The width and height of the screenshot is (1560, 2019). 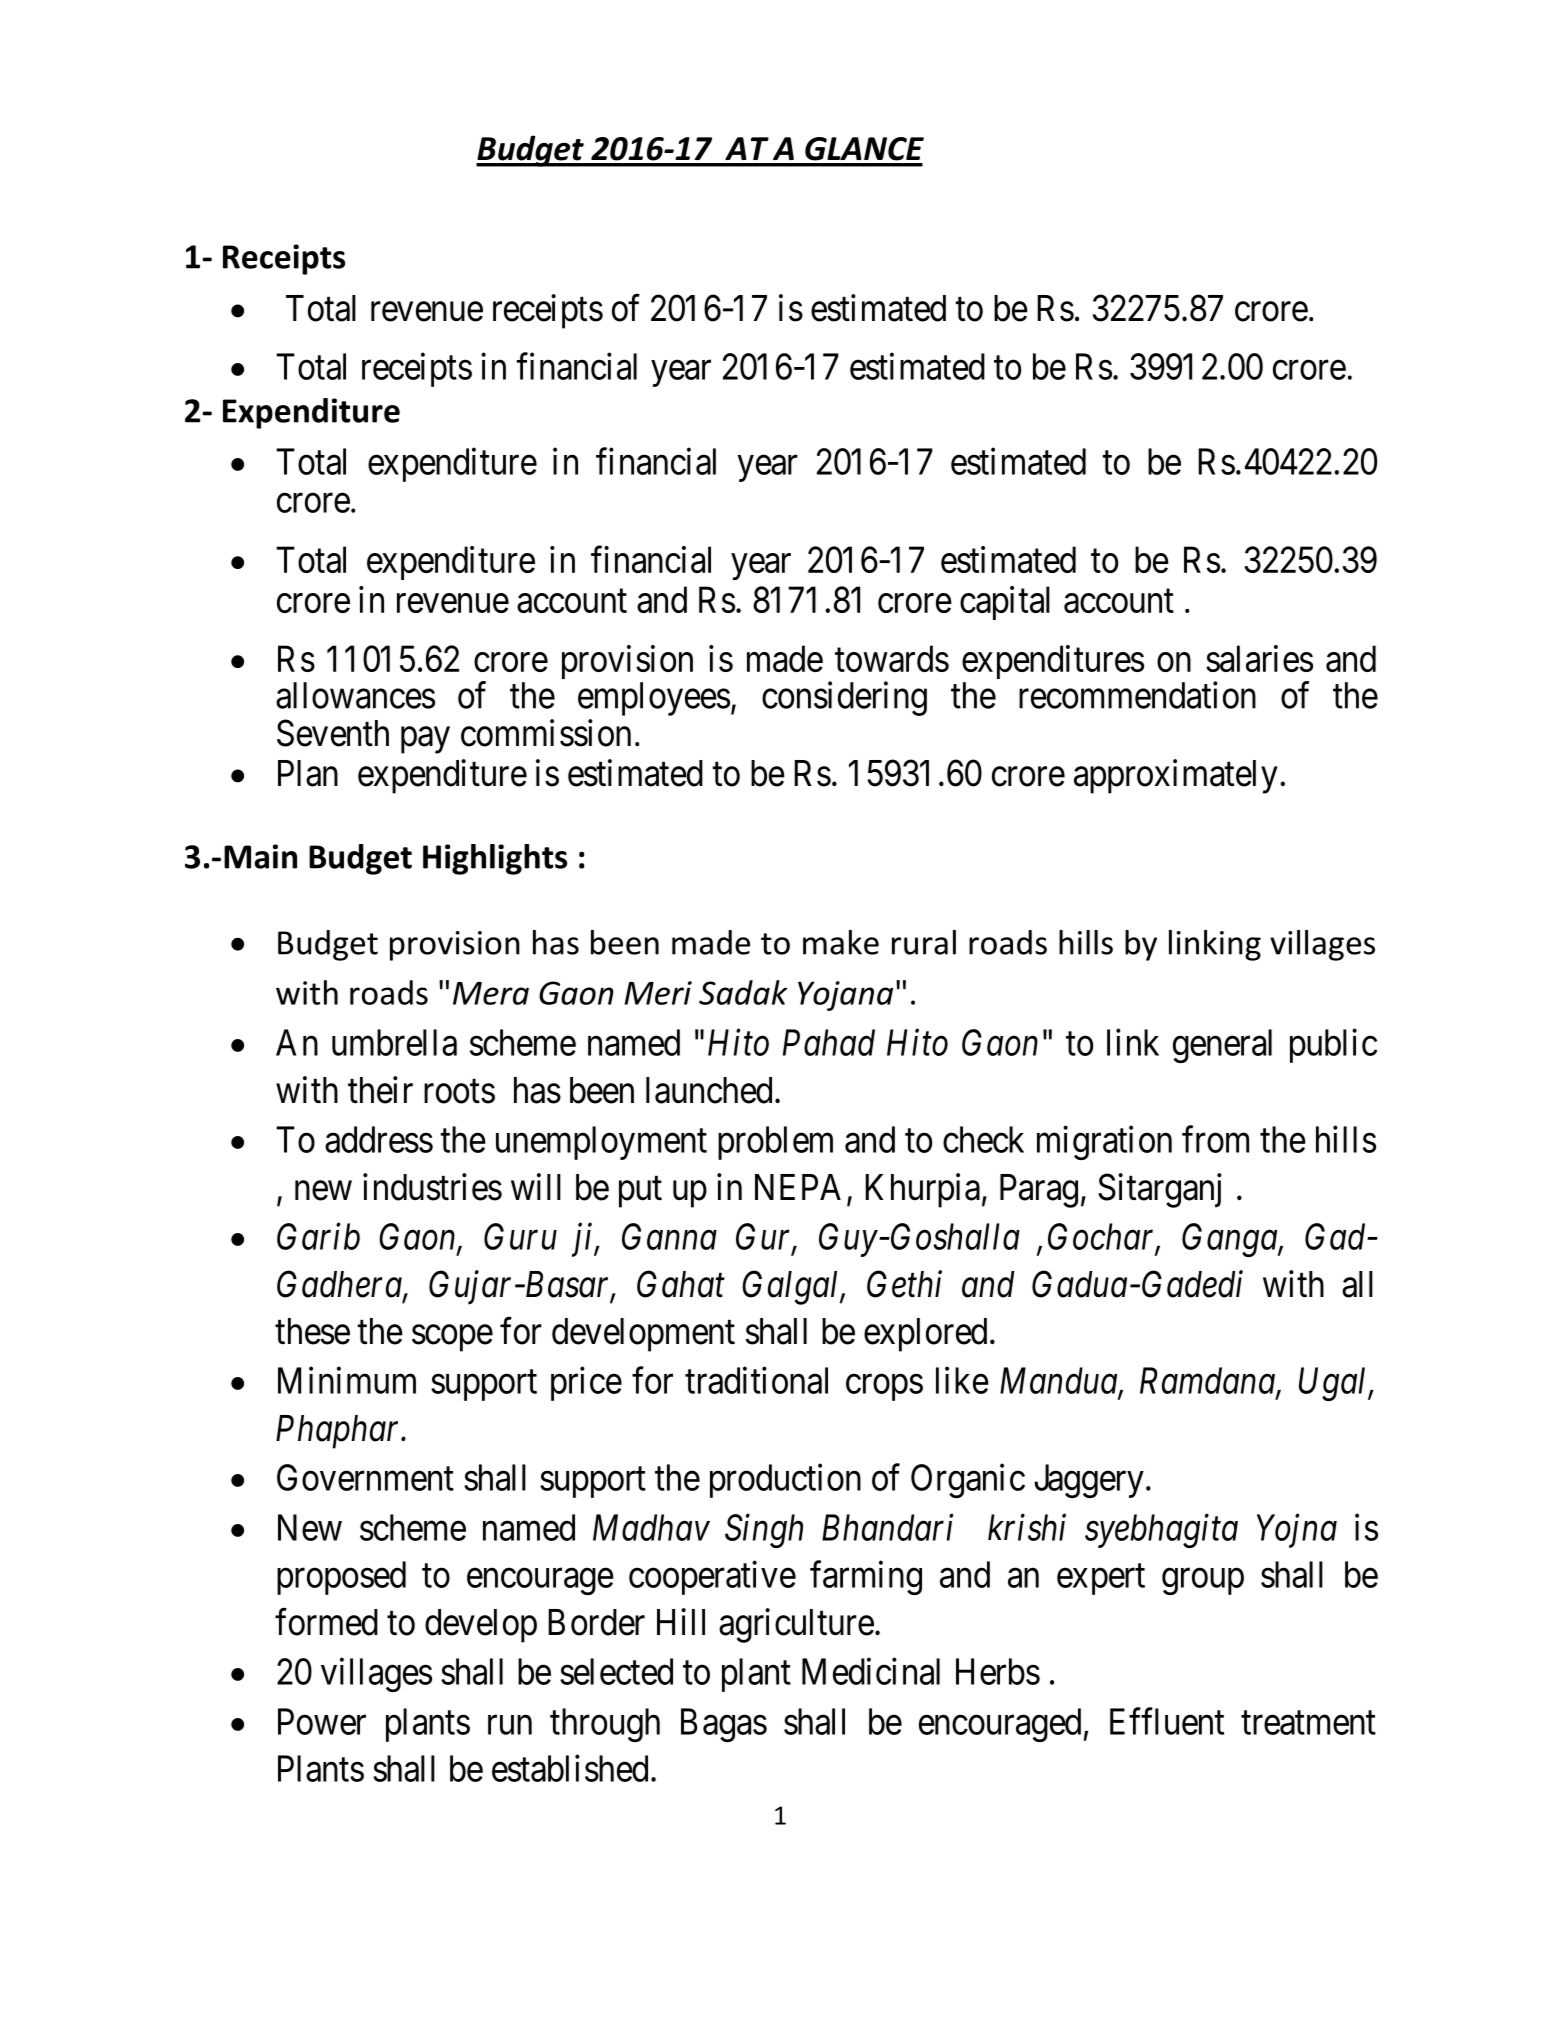 What do you see at coordinates (510, 1725) in the screenshot?
I see `run` at bounding box center [510, 1725].
